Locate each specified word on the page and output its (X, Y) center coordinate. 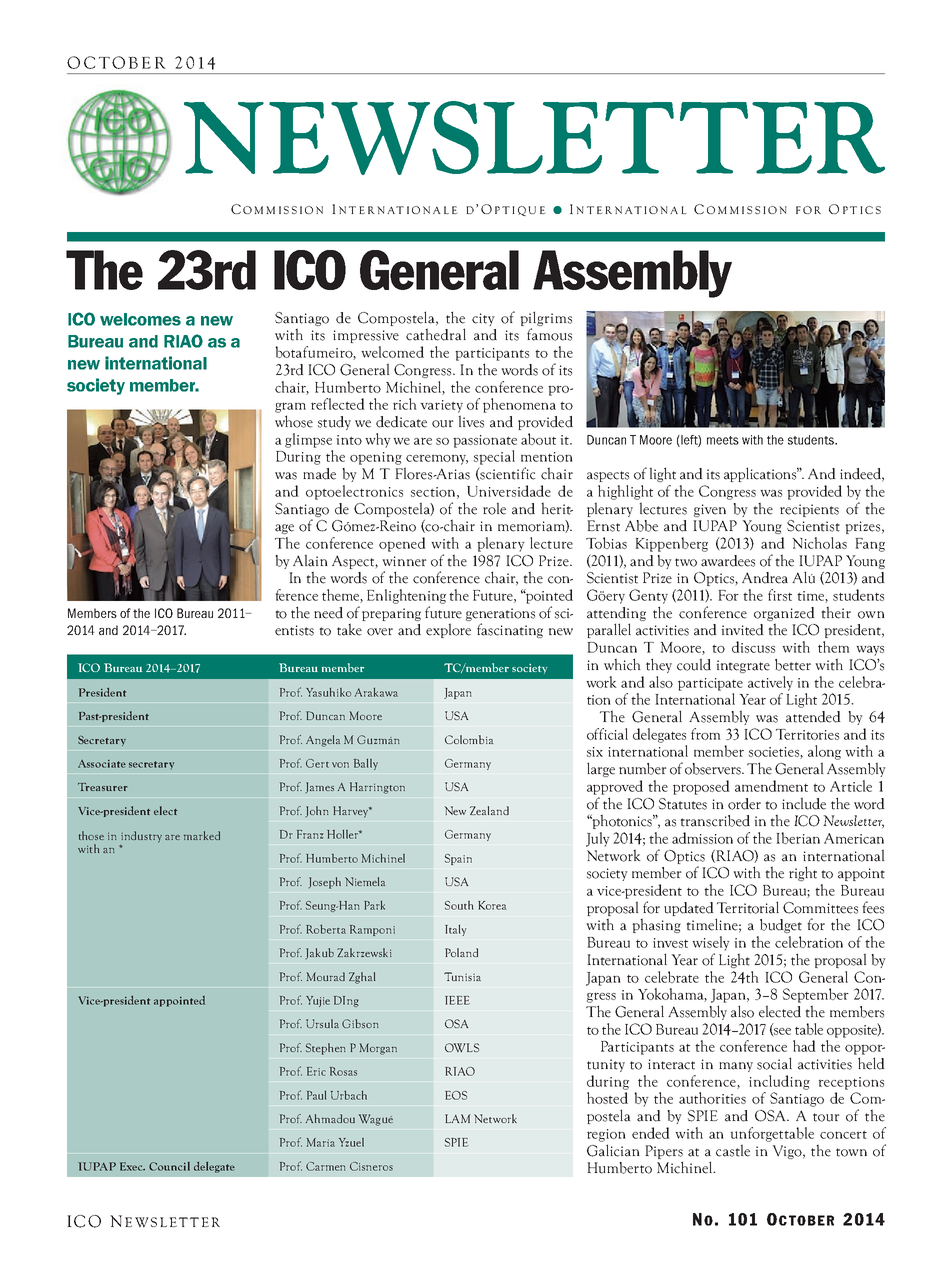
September (816, 995)
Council (169, 1166)
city (483, 319)
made (319, 474)
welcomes (140, 319)
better (793, 665)
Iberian (798, 838)
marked (202, 835)
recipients (809, 510)
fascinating (510, 630)
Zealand (489, 810)
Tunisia (462, 976)
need (328, 613)
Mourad (326, 976)
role (494, 508)
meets (723, 440)
